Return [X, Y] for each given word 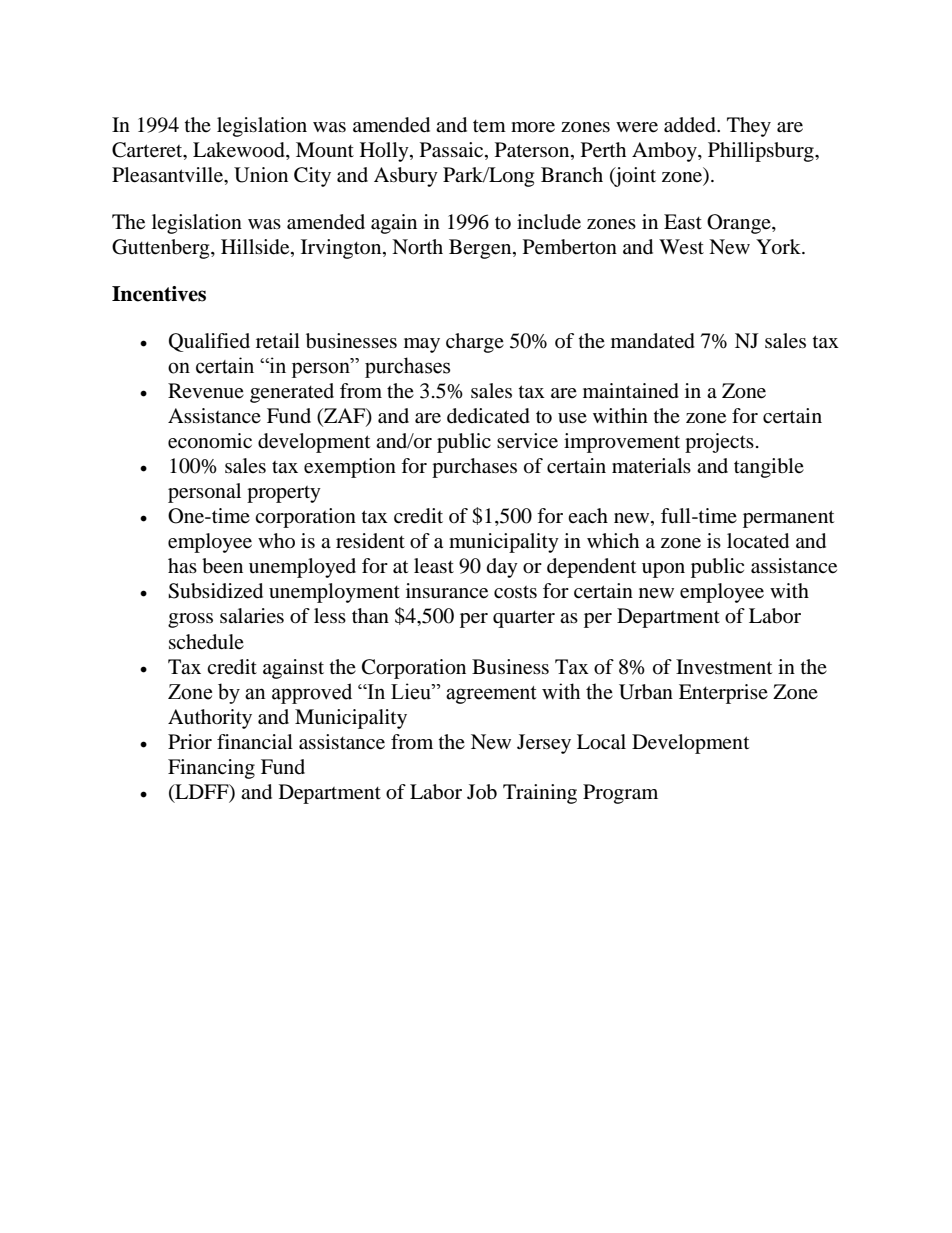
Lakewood [240, 151]
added [691, 125]
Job [482, 792]
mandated [653, 341]
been [222, 566]
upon [663, 570]
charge [475, 343]
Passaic [453, 151]
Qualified [209, 342]
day [502, 568]
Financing [211, 769]
